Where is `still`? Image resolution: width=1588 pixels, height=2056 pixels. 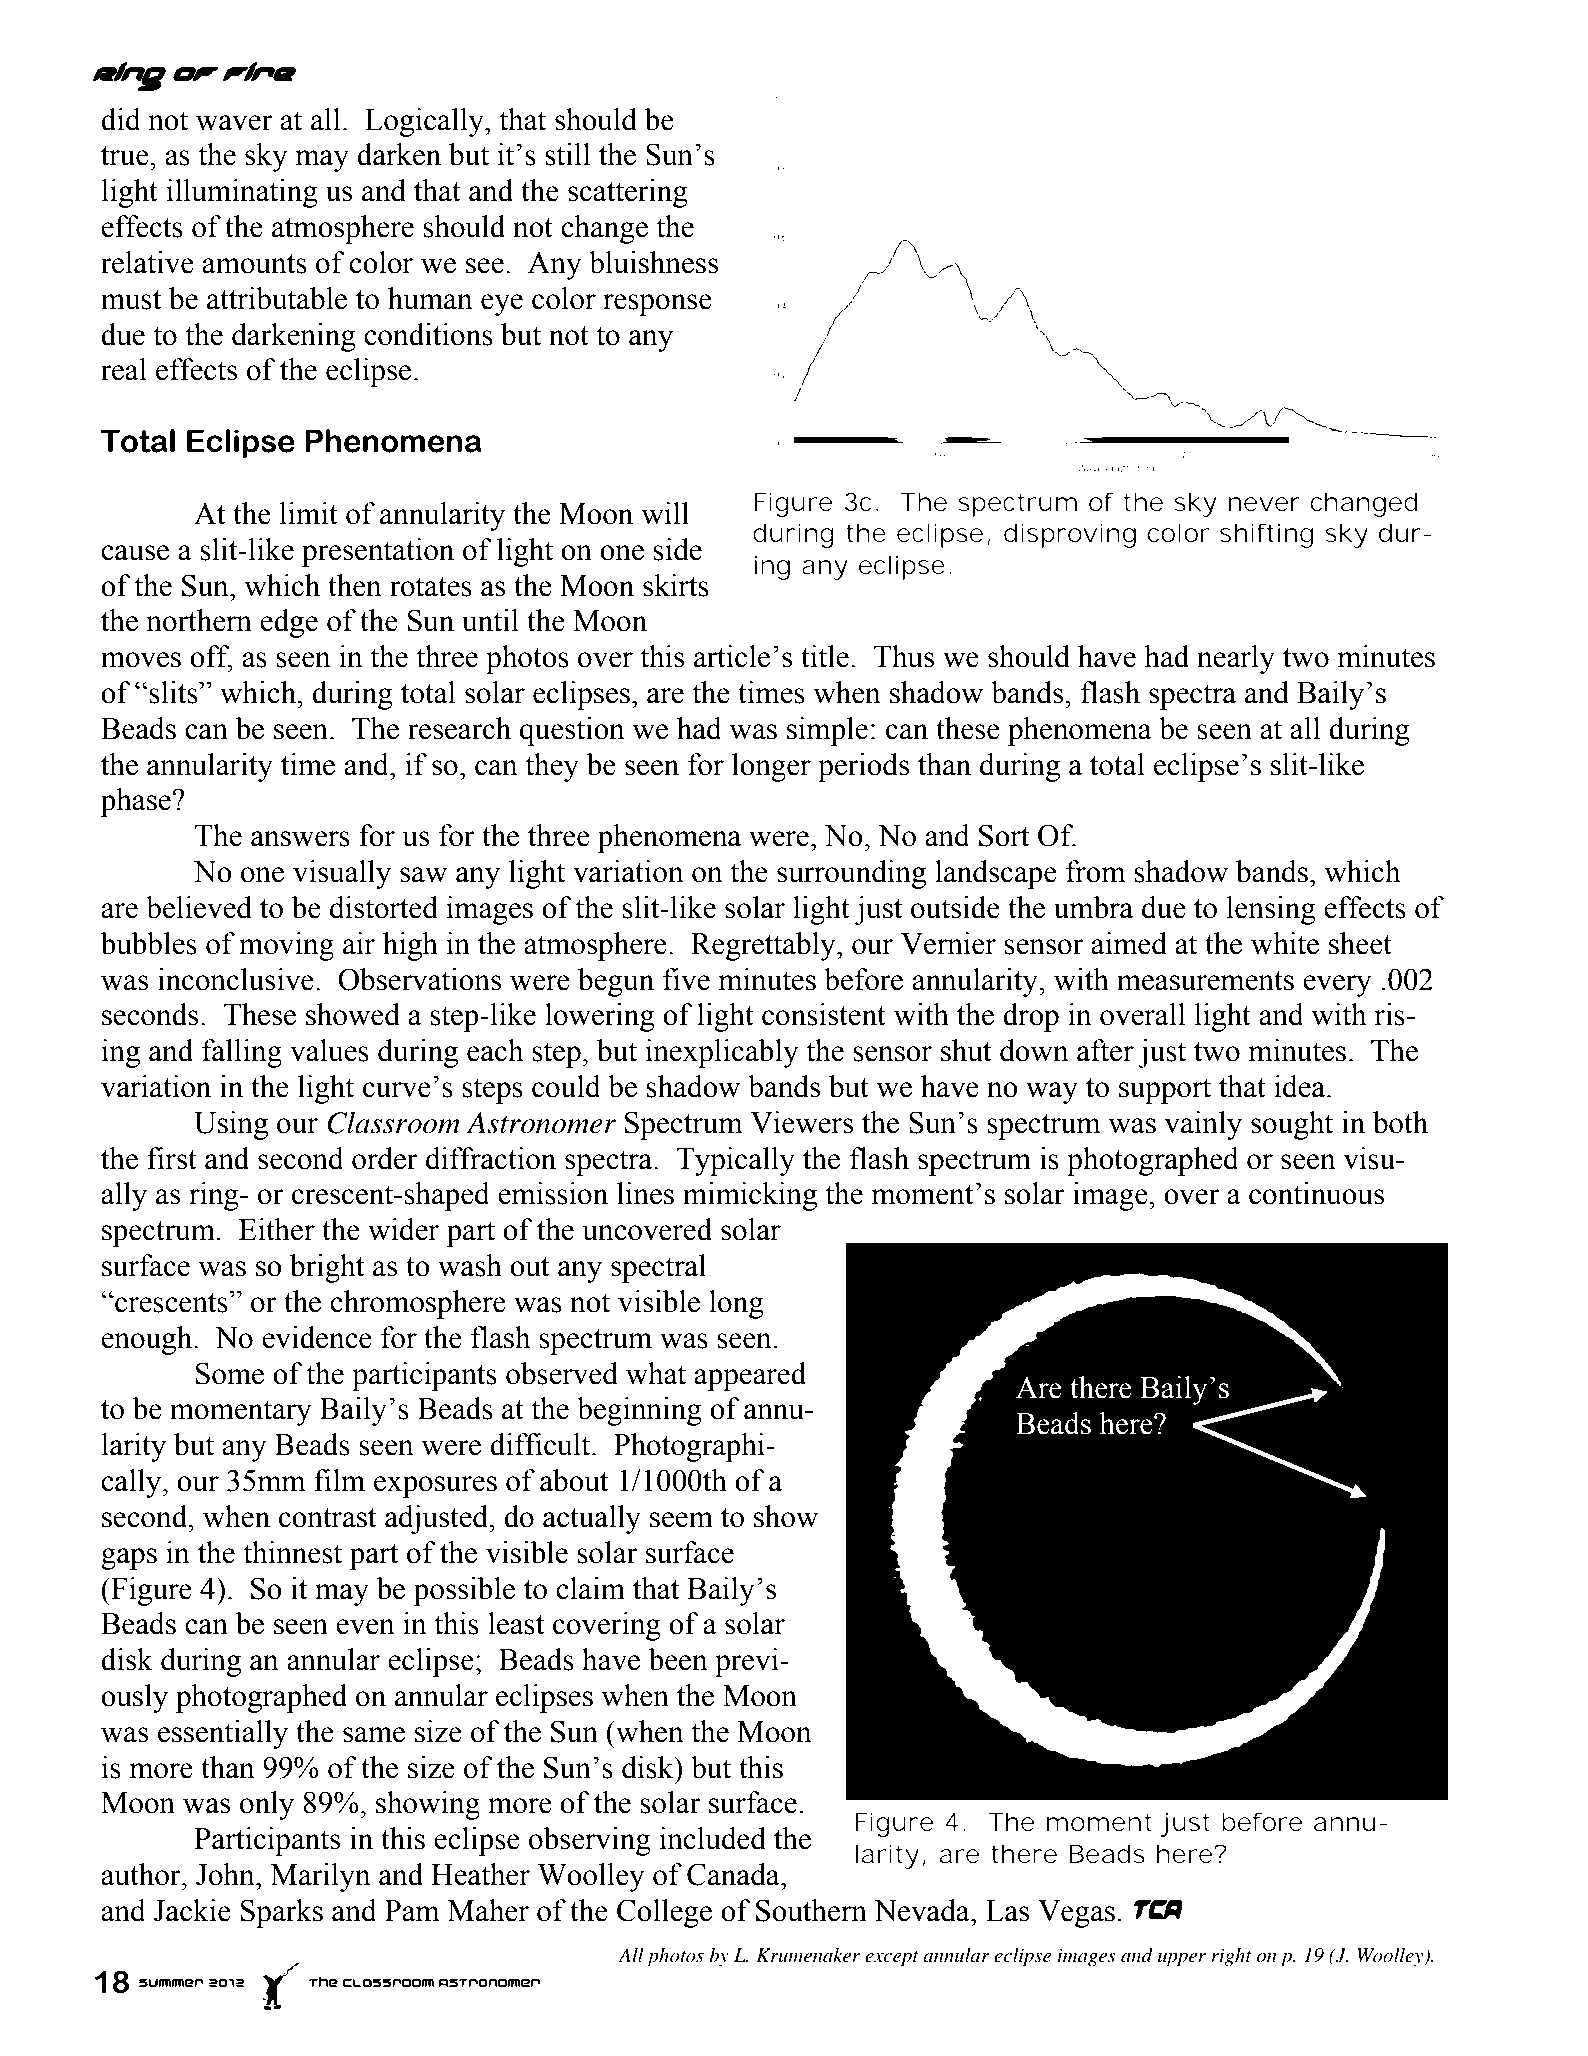 still is located at coordinates (568, 154).
